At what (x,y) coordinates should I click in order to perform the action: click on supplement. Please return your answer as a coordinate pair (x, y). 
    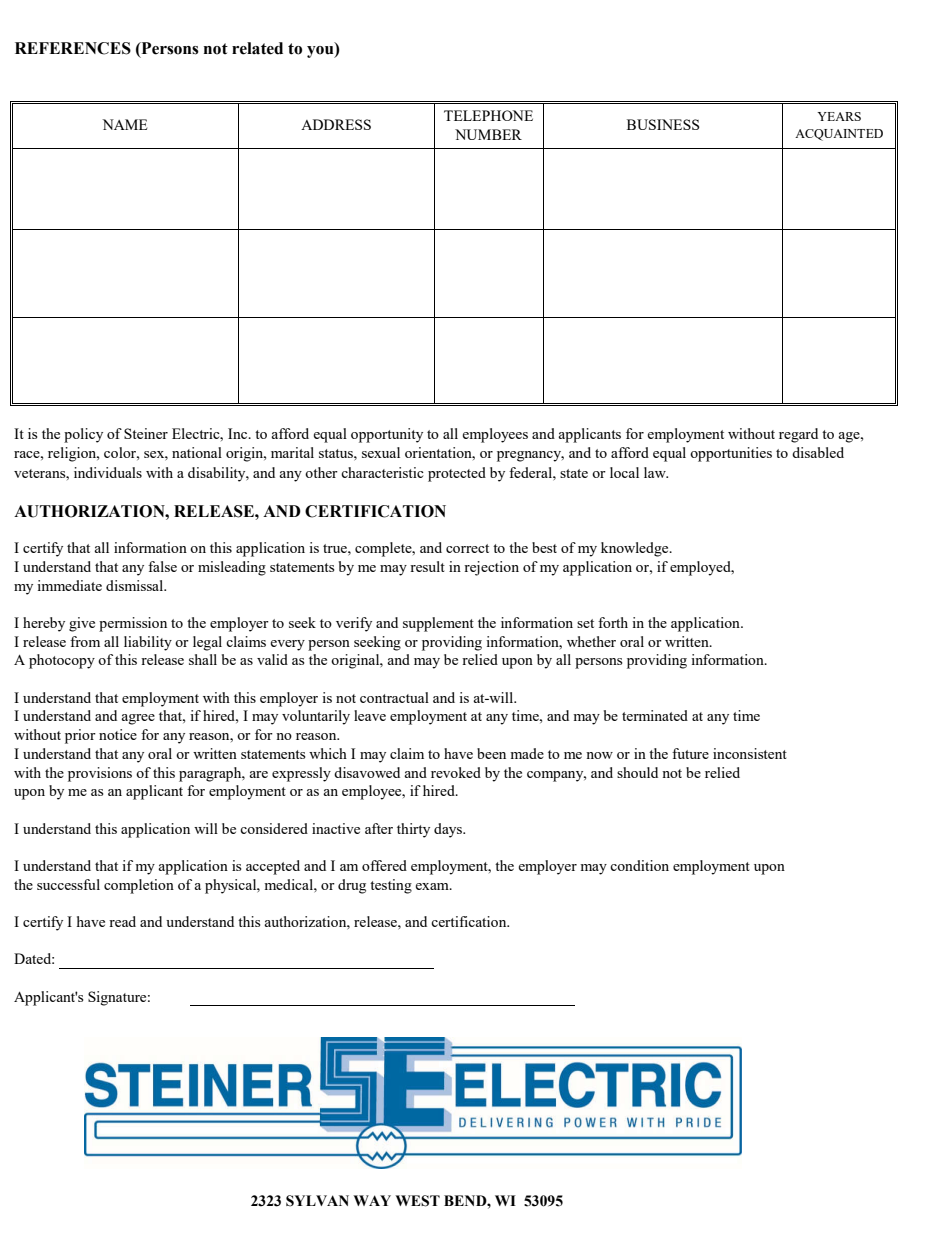
    Looking at the image, I should click on (438, 624).
